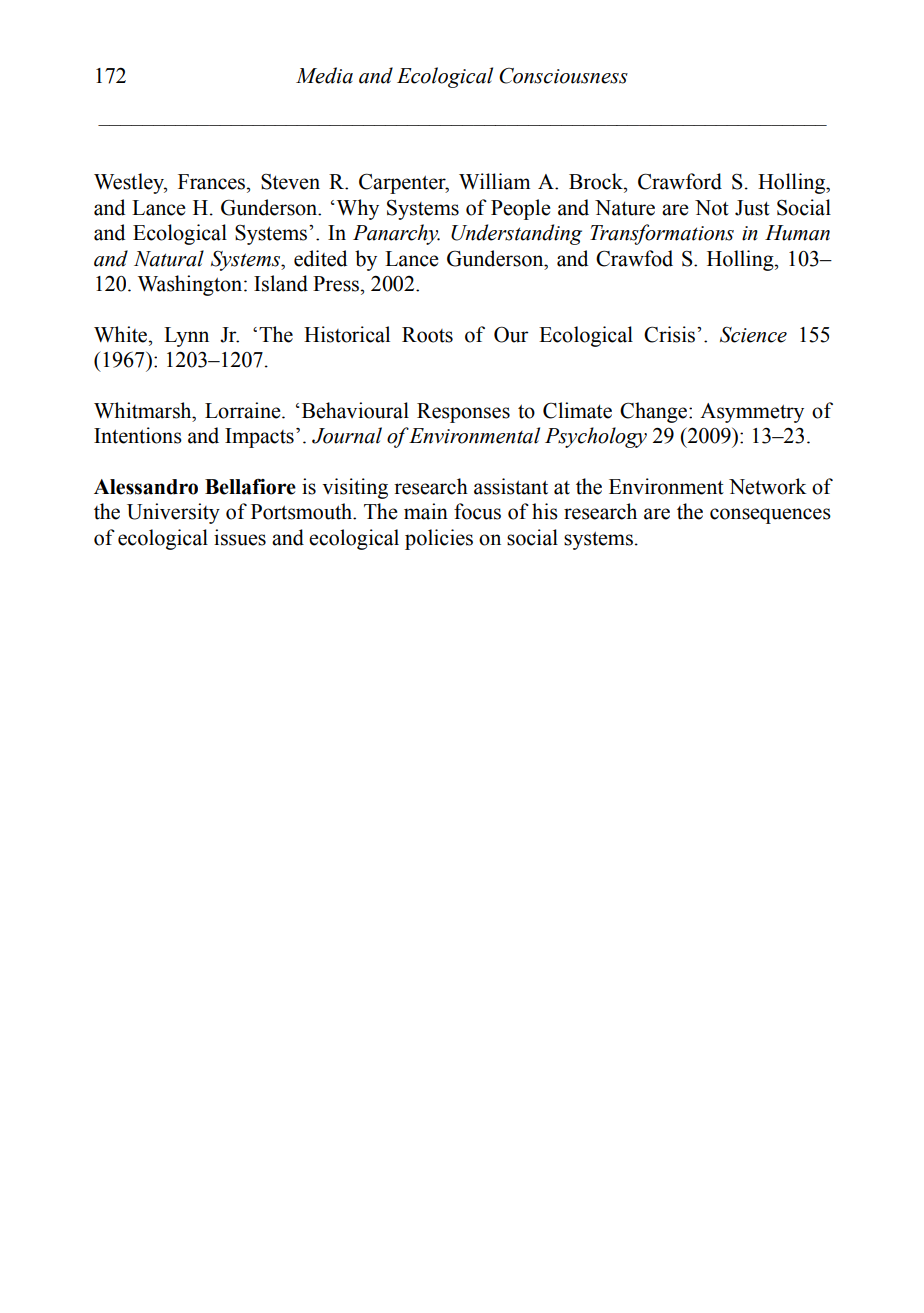 This screenshot has width=924, height=1313. Describe the element at coordinates (680, 181) in the screenshot. I see `Crawford` at that location.
